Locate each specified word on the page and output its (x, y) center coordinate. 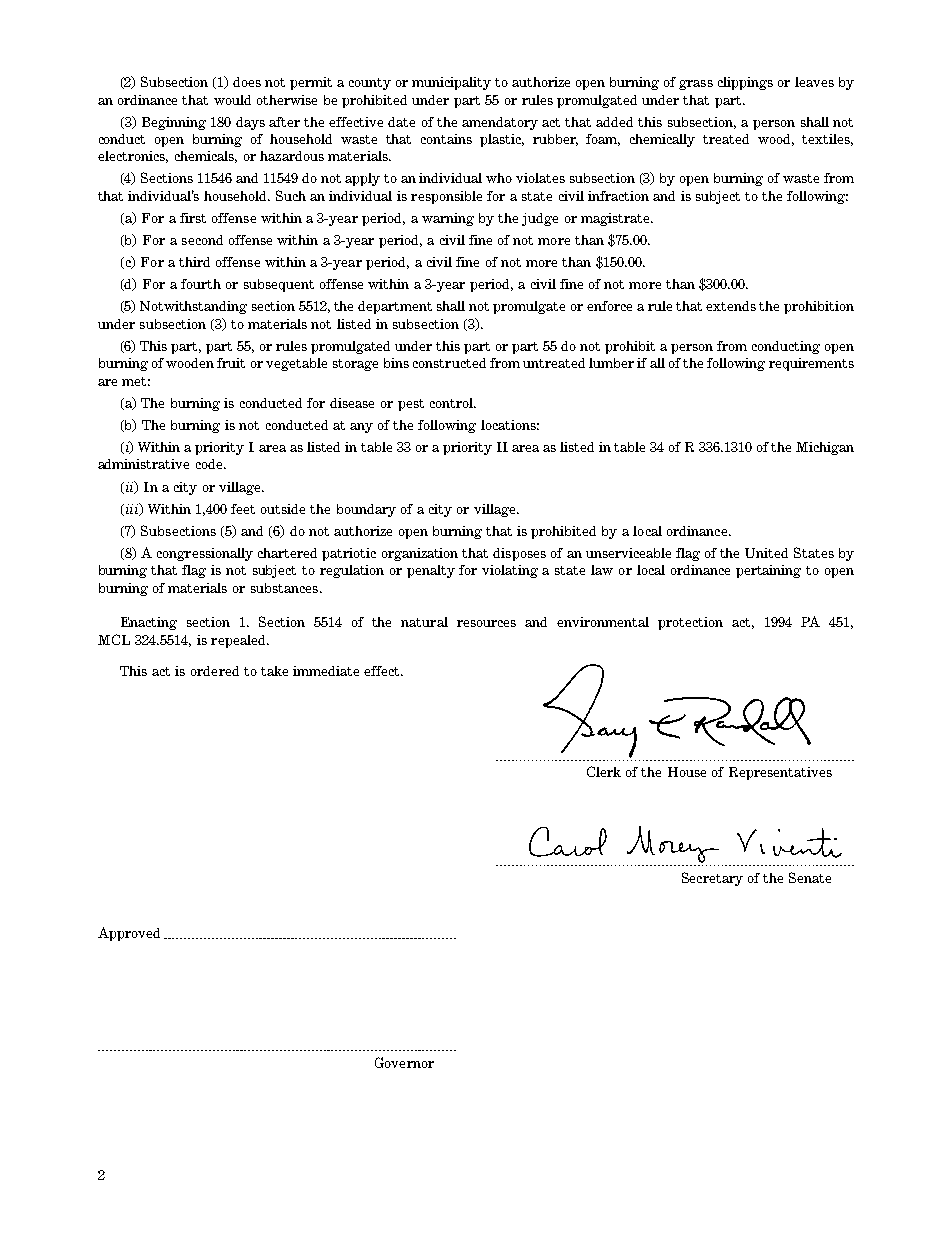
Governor (404, 1062)
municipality (451, 83)
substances (284, 588)
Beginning (174, 123)
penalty (431, 571)
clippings (745, 83)
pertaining (768, 571)
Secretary (712, 879)
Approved (129, 934)
